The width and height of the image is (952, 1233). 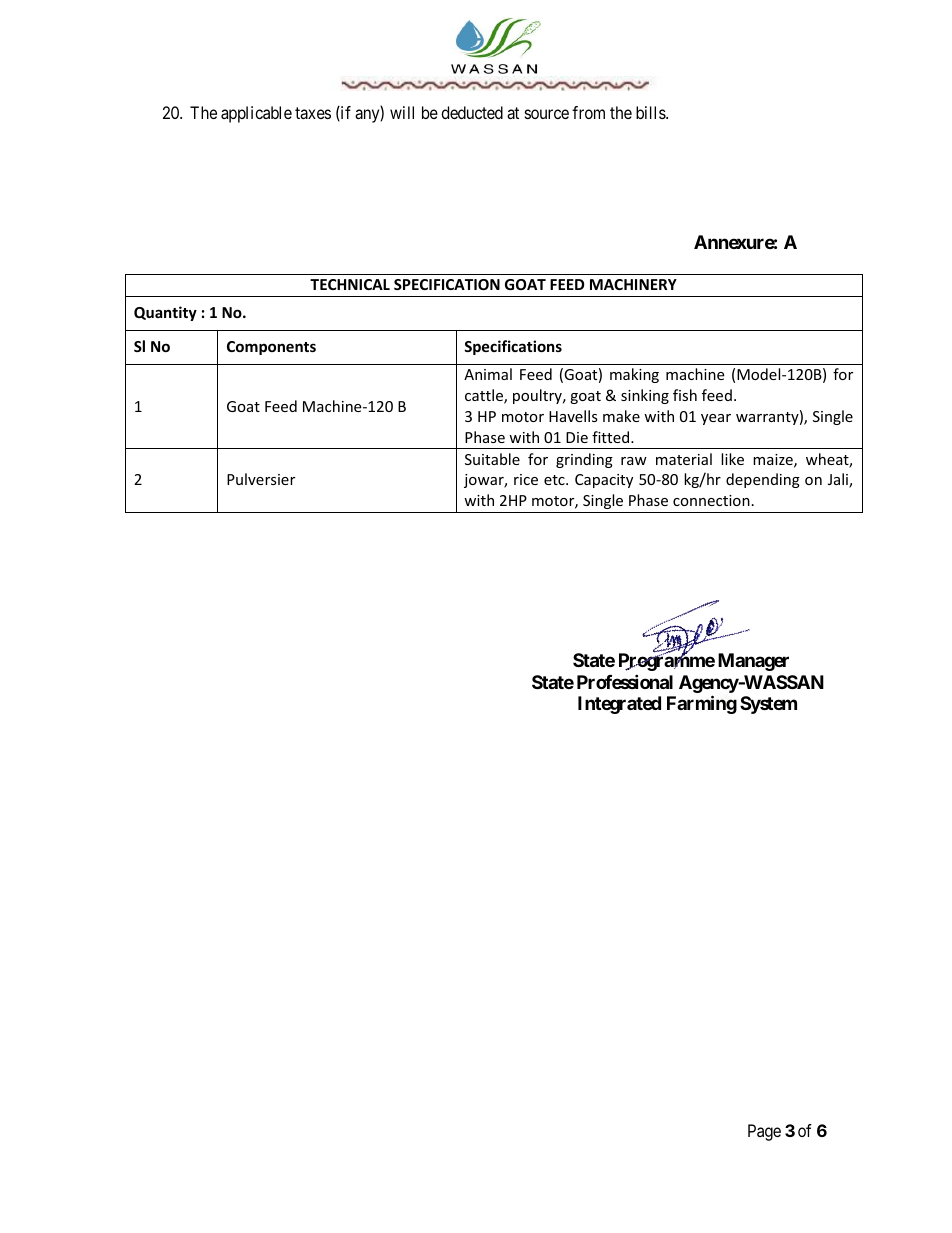 What do you see at coordinates (625, 681) in the image?
I see `Professional` at bounding box center [625, 681].
